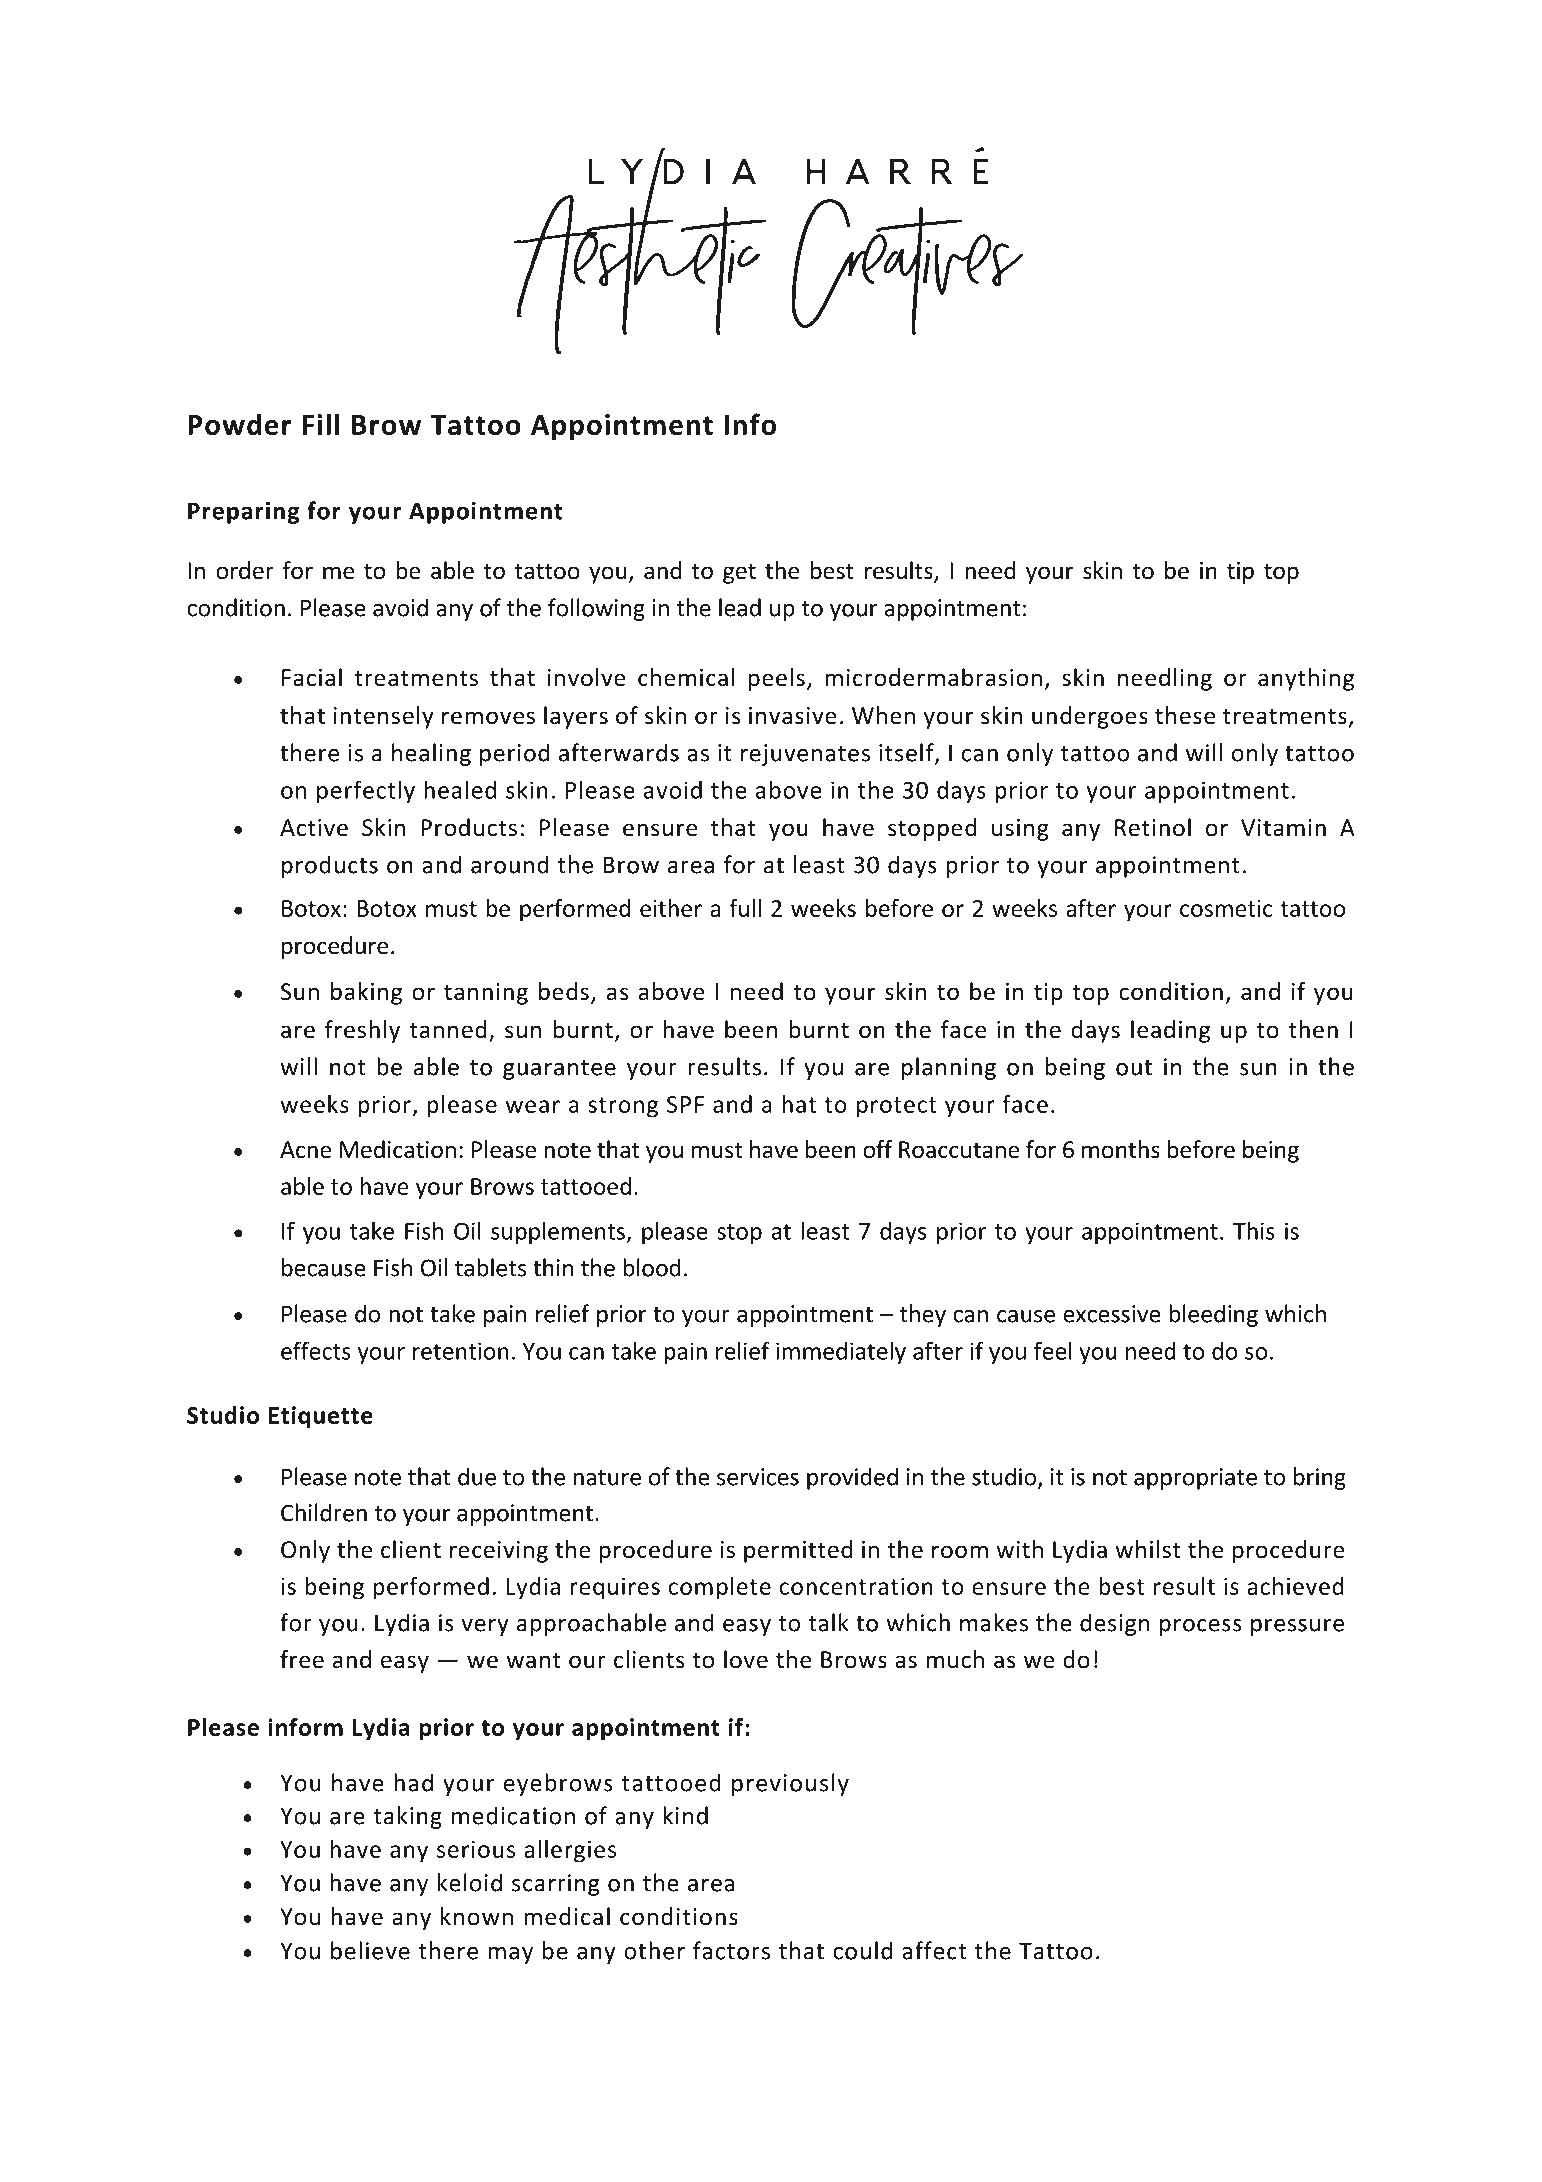  I want to click on get, so click(739, 573).
